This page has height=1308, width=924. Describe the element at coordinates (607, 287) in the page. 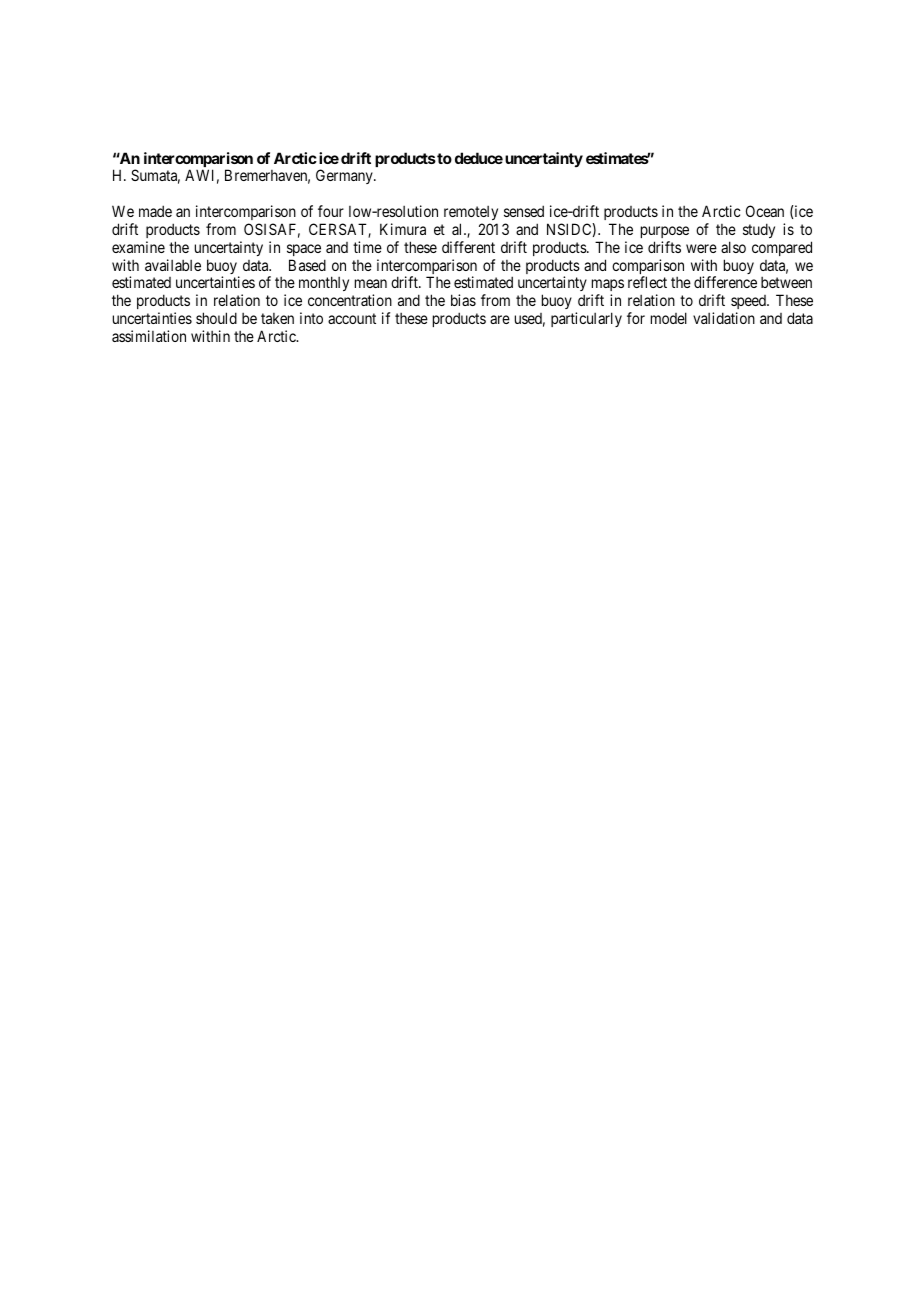

I see `maps` at that location.
